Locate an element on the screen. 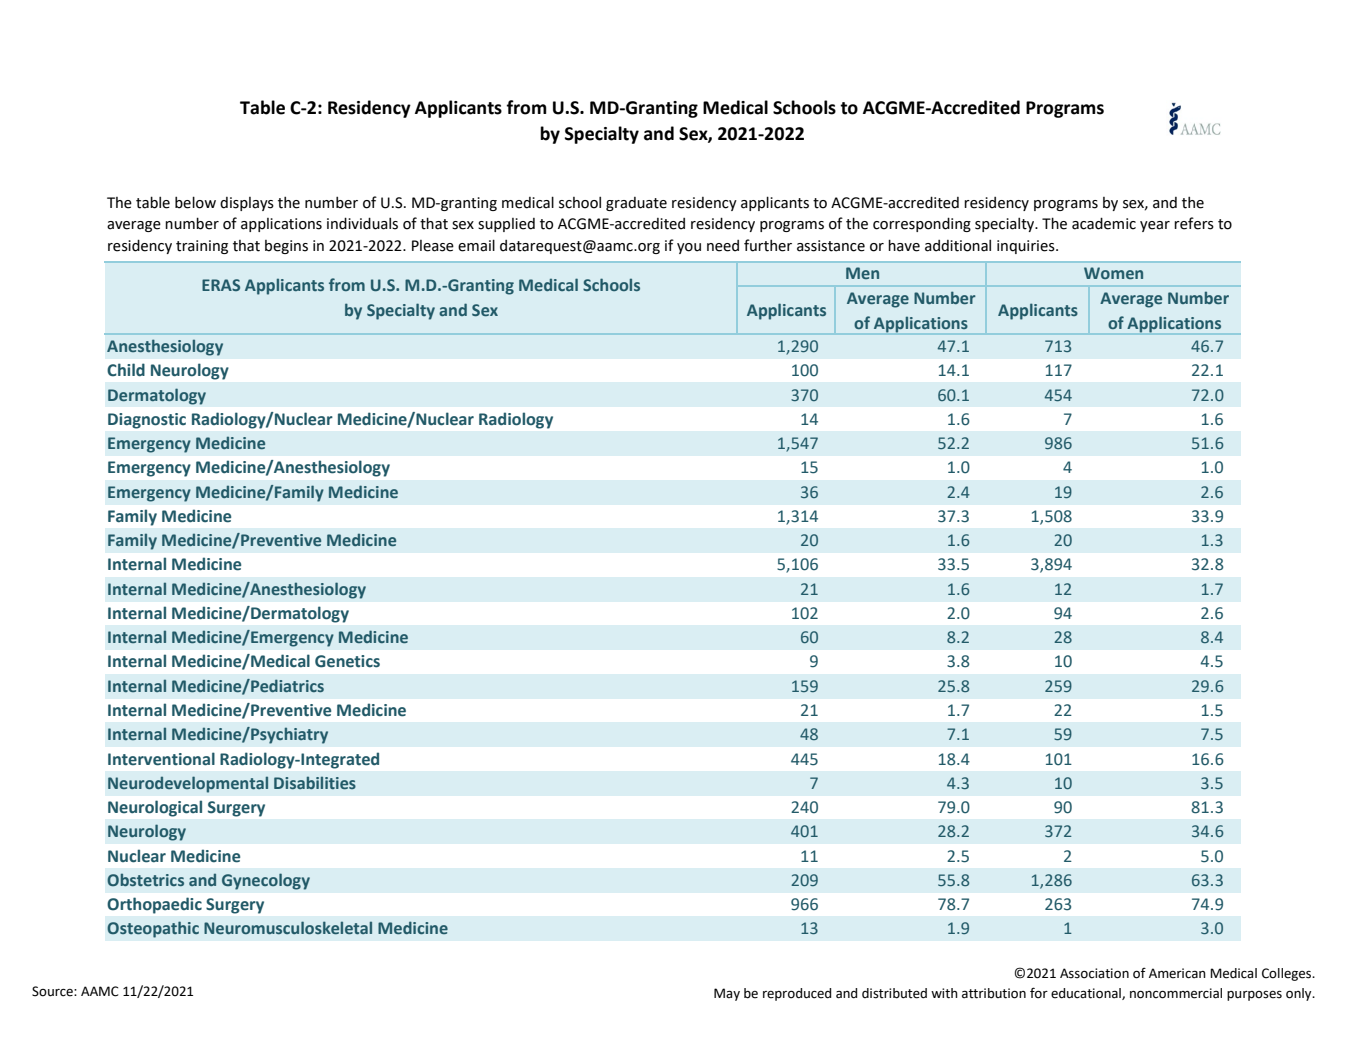 The height and width of the screenshot is (1040, 1346). you is located at coordinates (689, 248).
